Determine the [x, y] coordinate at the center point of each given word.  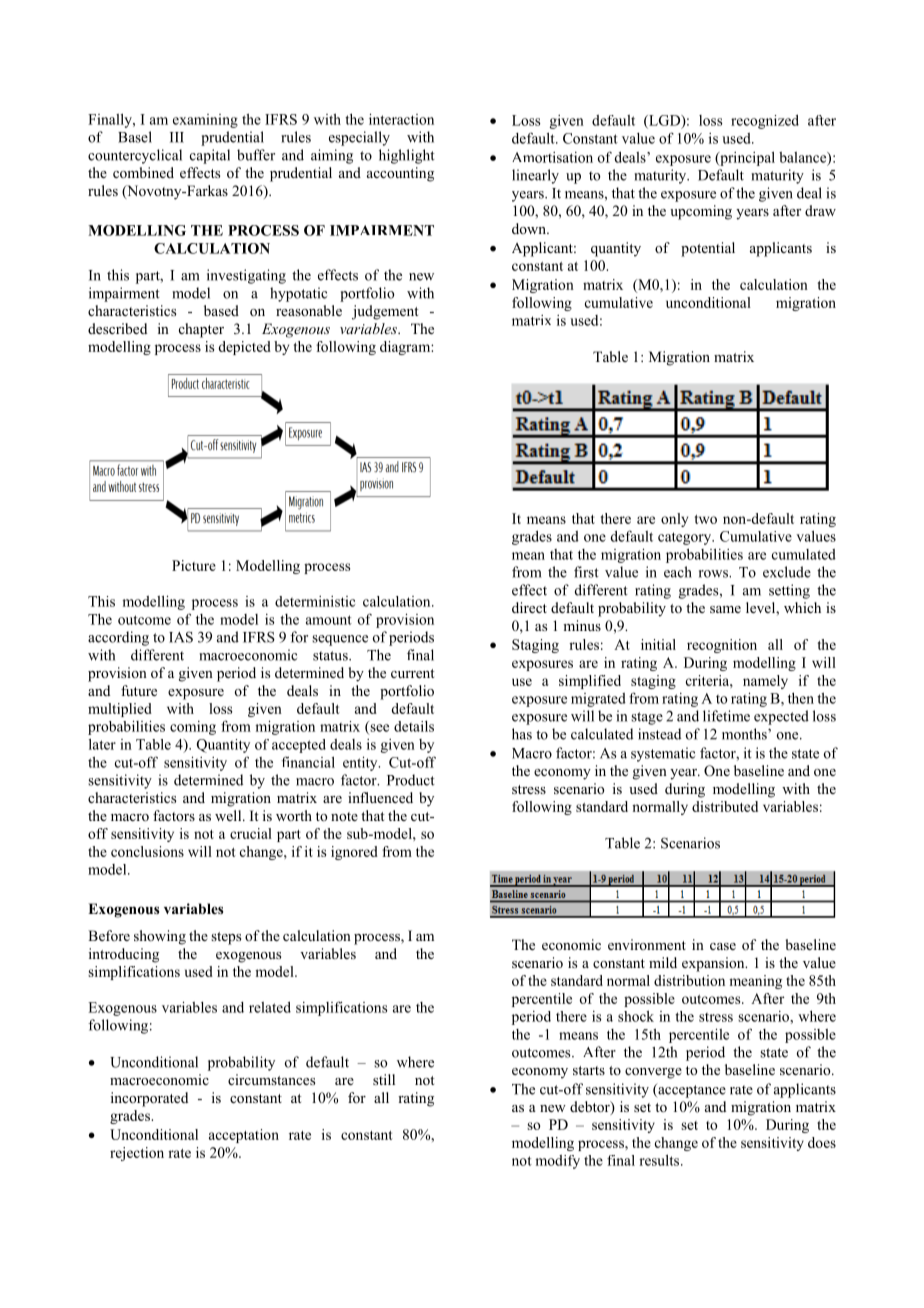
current [413, 673]
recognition [722, 646]
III [177, 137]
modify [557, 1162]
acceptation [244, 1136]
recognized [765, 121]
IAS [181, 637]
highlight [407, 156]
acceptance [691, 1090]
